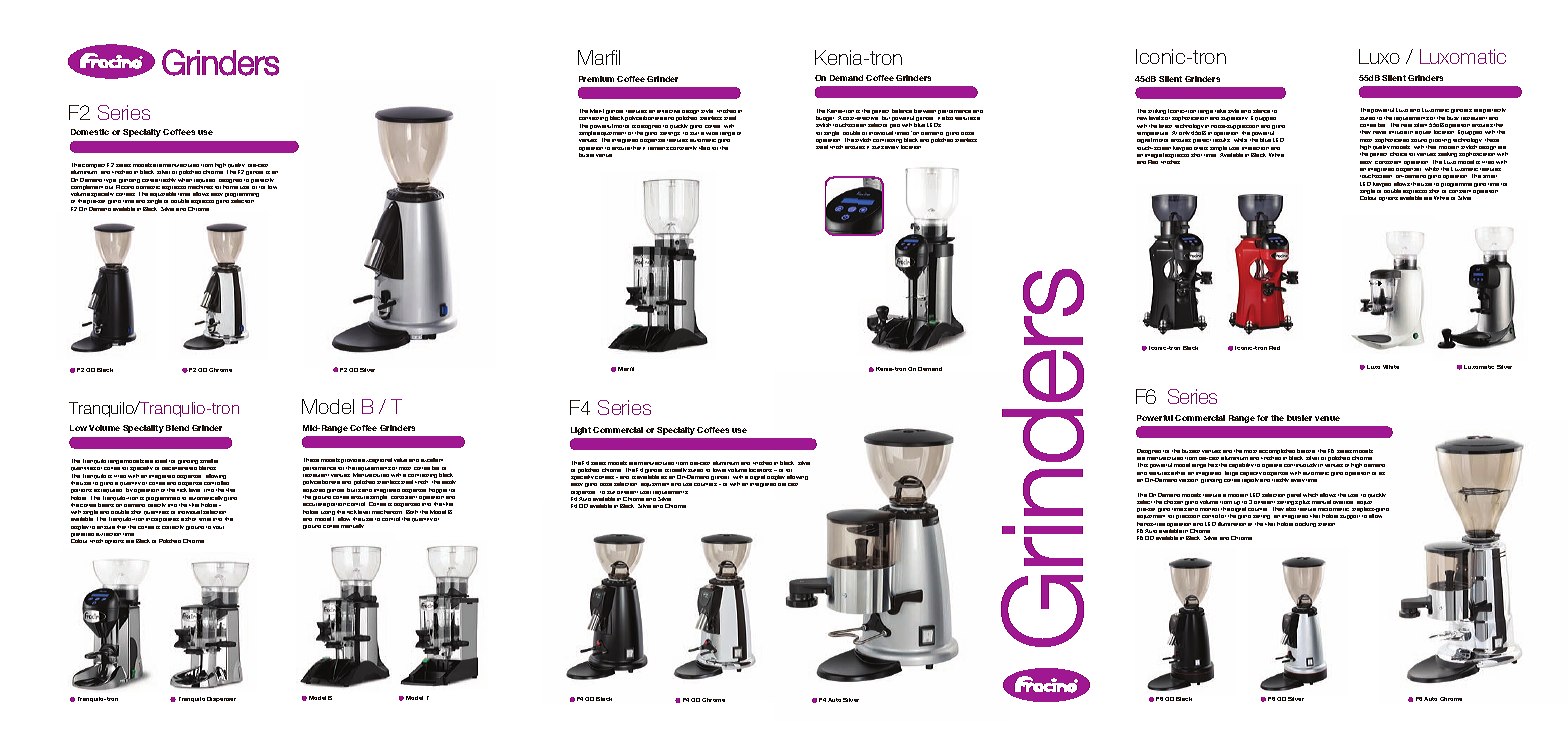 Image resolution: width=1568 pixels, height=747 pixels. Describe the element at coordinates (902, 111) in the screenshot. I see `balance` at that location.
